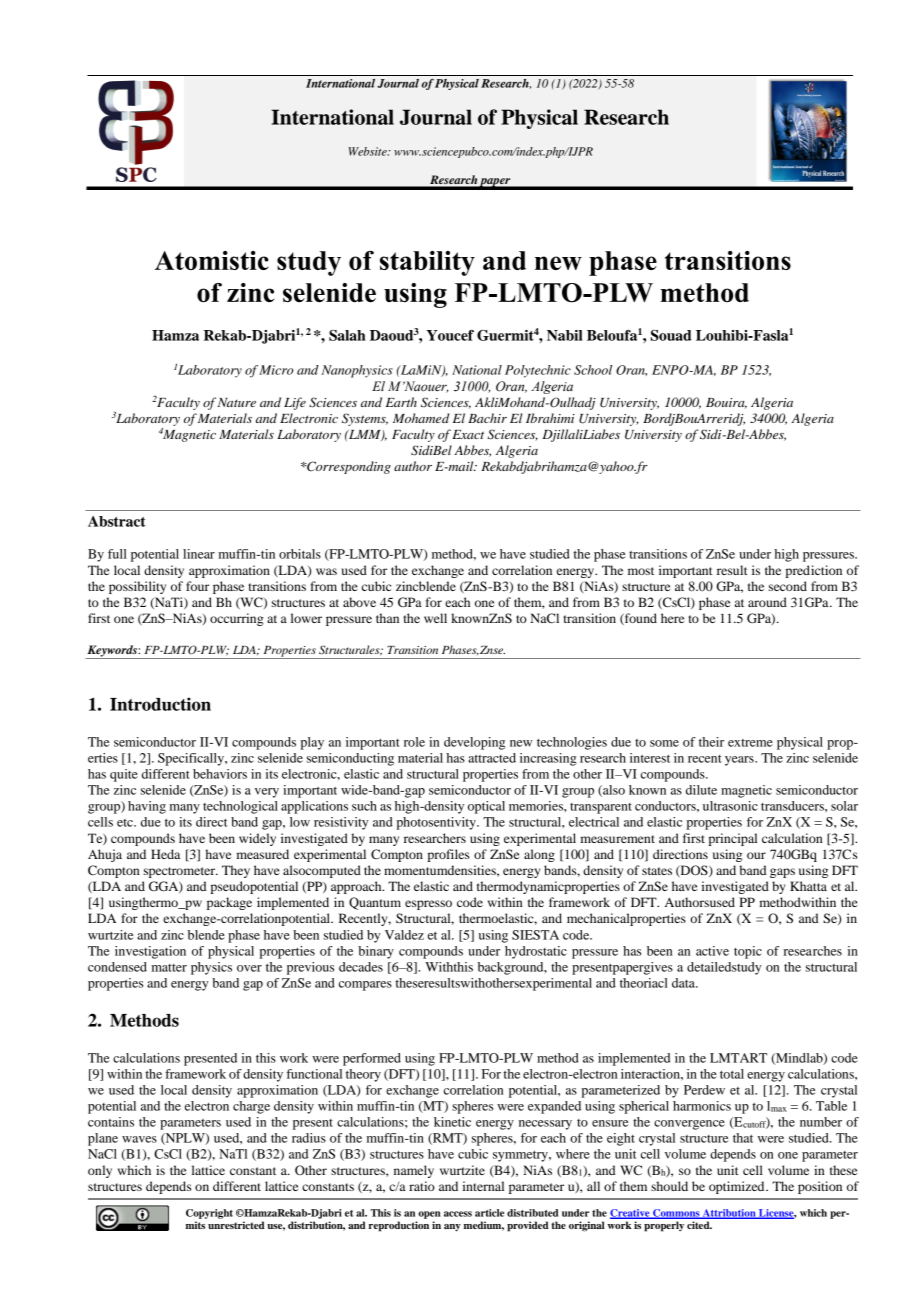  I want to click on optimized, so click(738, 1187).
